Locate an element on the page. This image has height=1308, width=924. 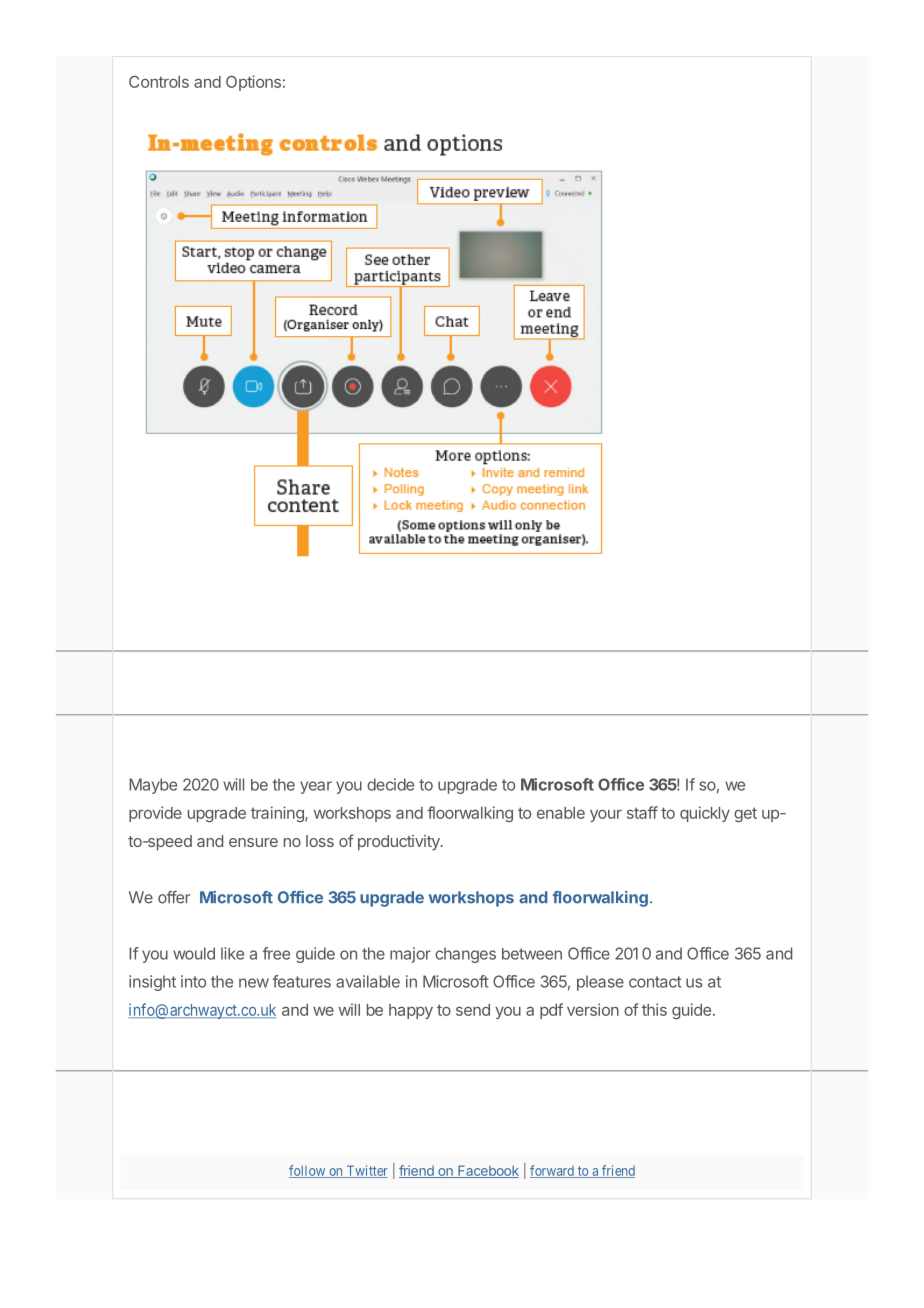
decide is located at coordinates (390, 784).
